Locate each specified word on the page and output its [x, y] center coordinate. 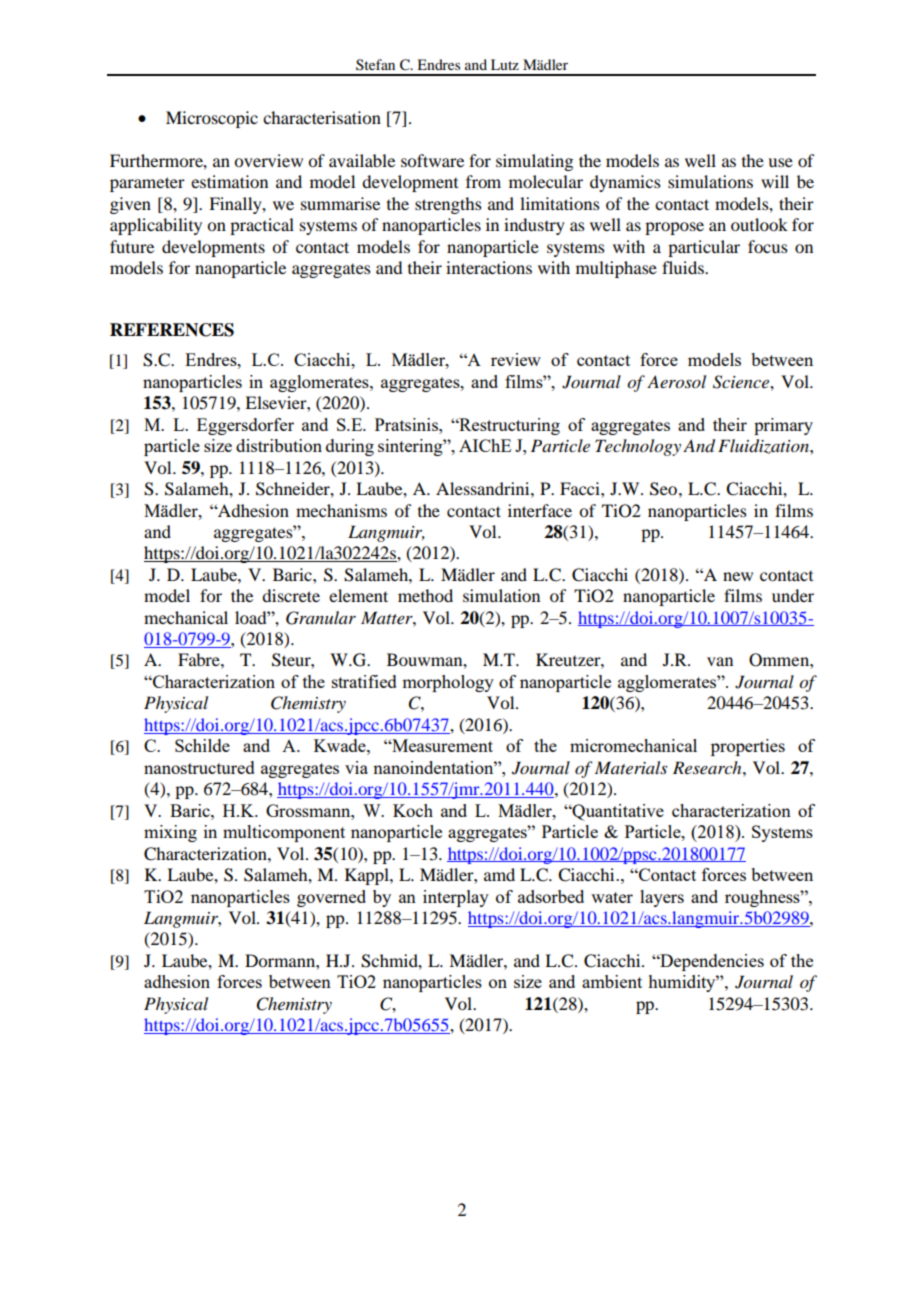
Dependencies [711, 962]
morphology [448, 683]
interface [540, 510]
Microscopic [212, 119]
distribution [279, 445]
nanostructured [199, 767]
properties [748, 747]
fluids [684, 267]
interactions [489, 267]
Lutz [505, 64]
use [780, 162]
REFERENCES [172, 330]
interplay [456, 898]
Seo [663, 489]
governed [331, 898]
